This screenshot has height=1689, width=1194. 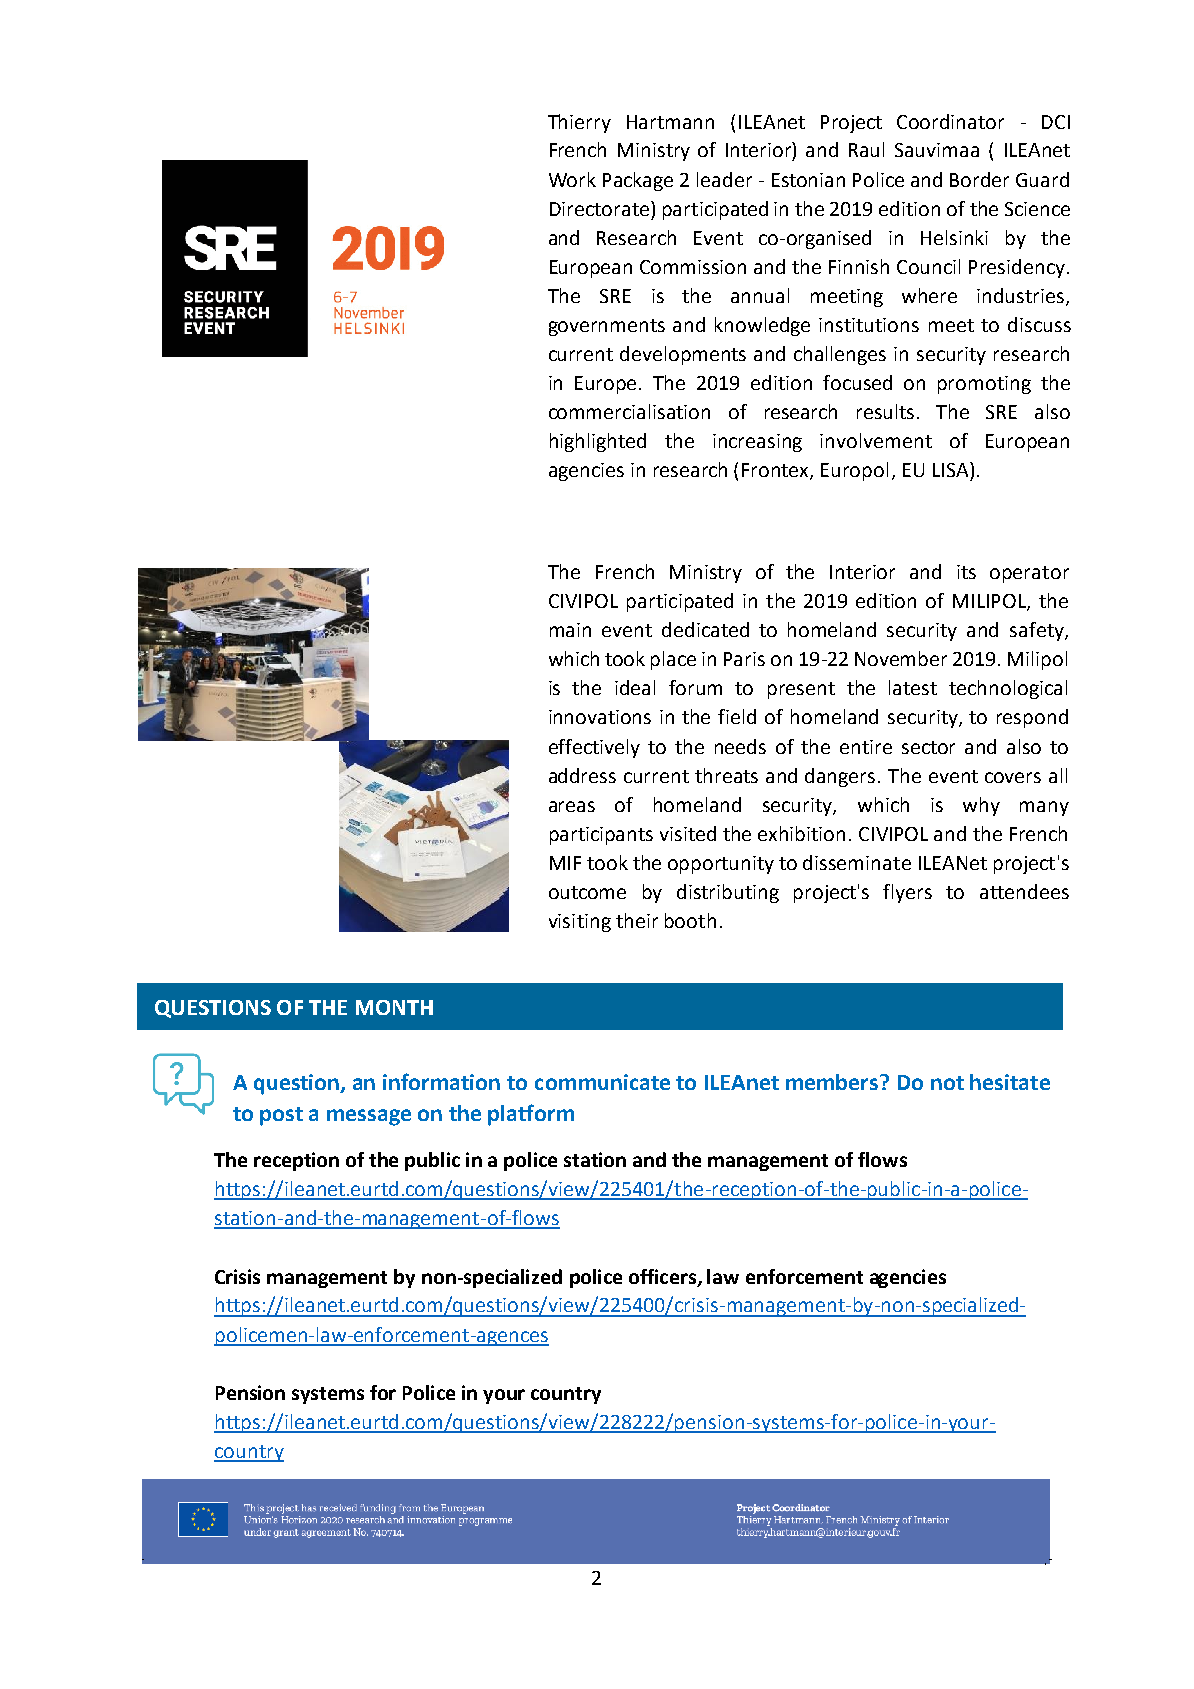 I want to click on forum, so click(x=695, y=687).
